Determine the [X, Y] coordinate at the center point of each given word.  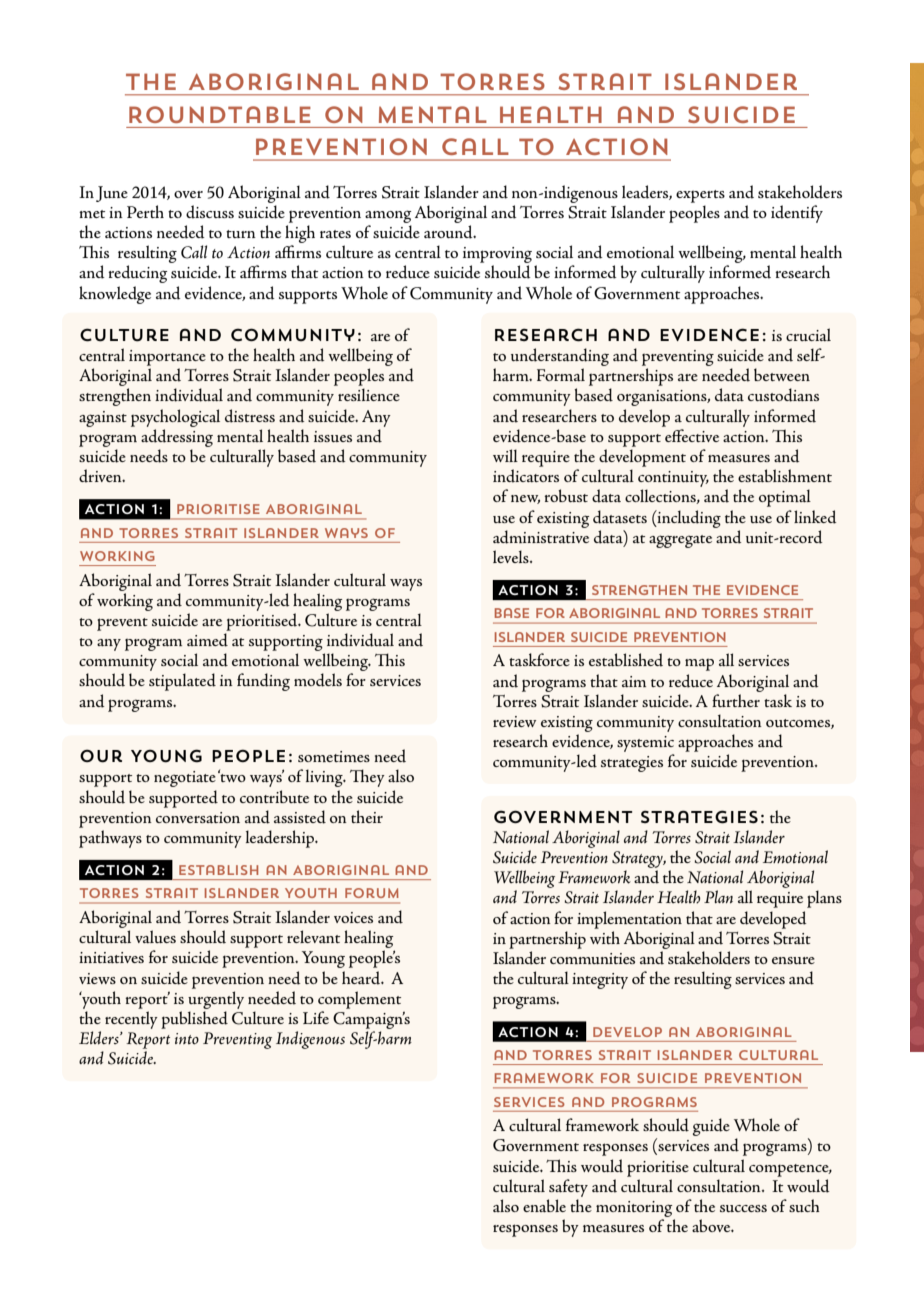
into [187, 1039]
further [736, 700]
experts [700, 196]
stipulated [182, 682]
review [514, 721]
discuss [210, 212]
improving [497, 256]
